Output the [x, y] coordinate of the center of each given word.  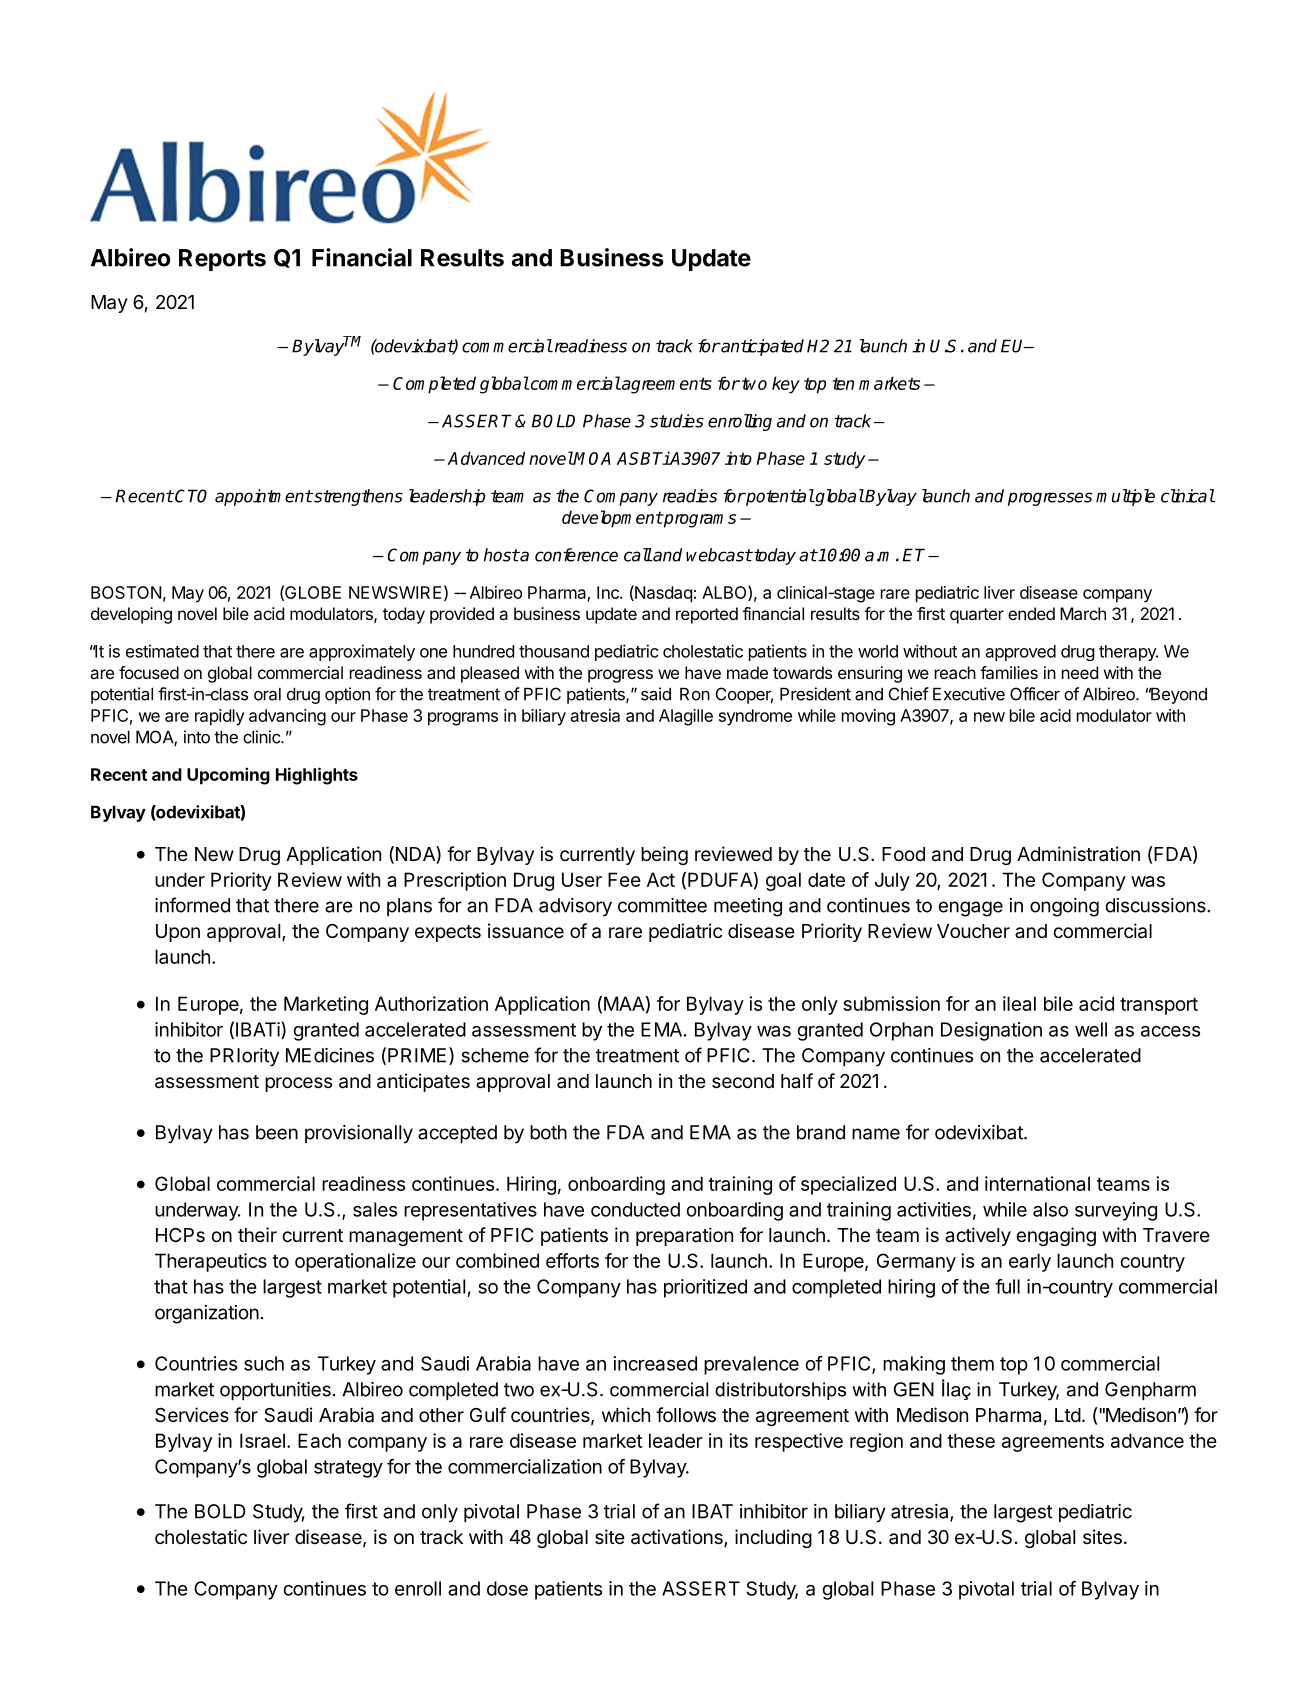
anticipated [761, 347]
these [971, 1440]
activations [678, 1538]
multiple [1125, 497]
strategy [348, 1469]
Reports [222, 260]
